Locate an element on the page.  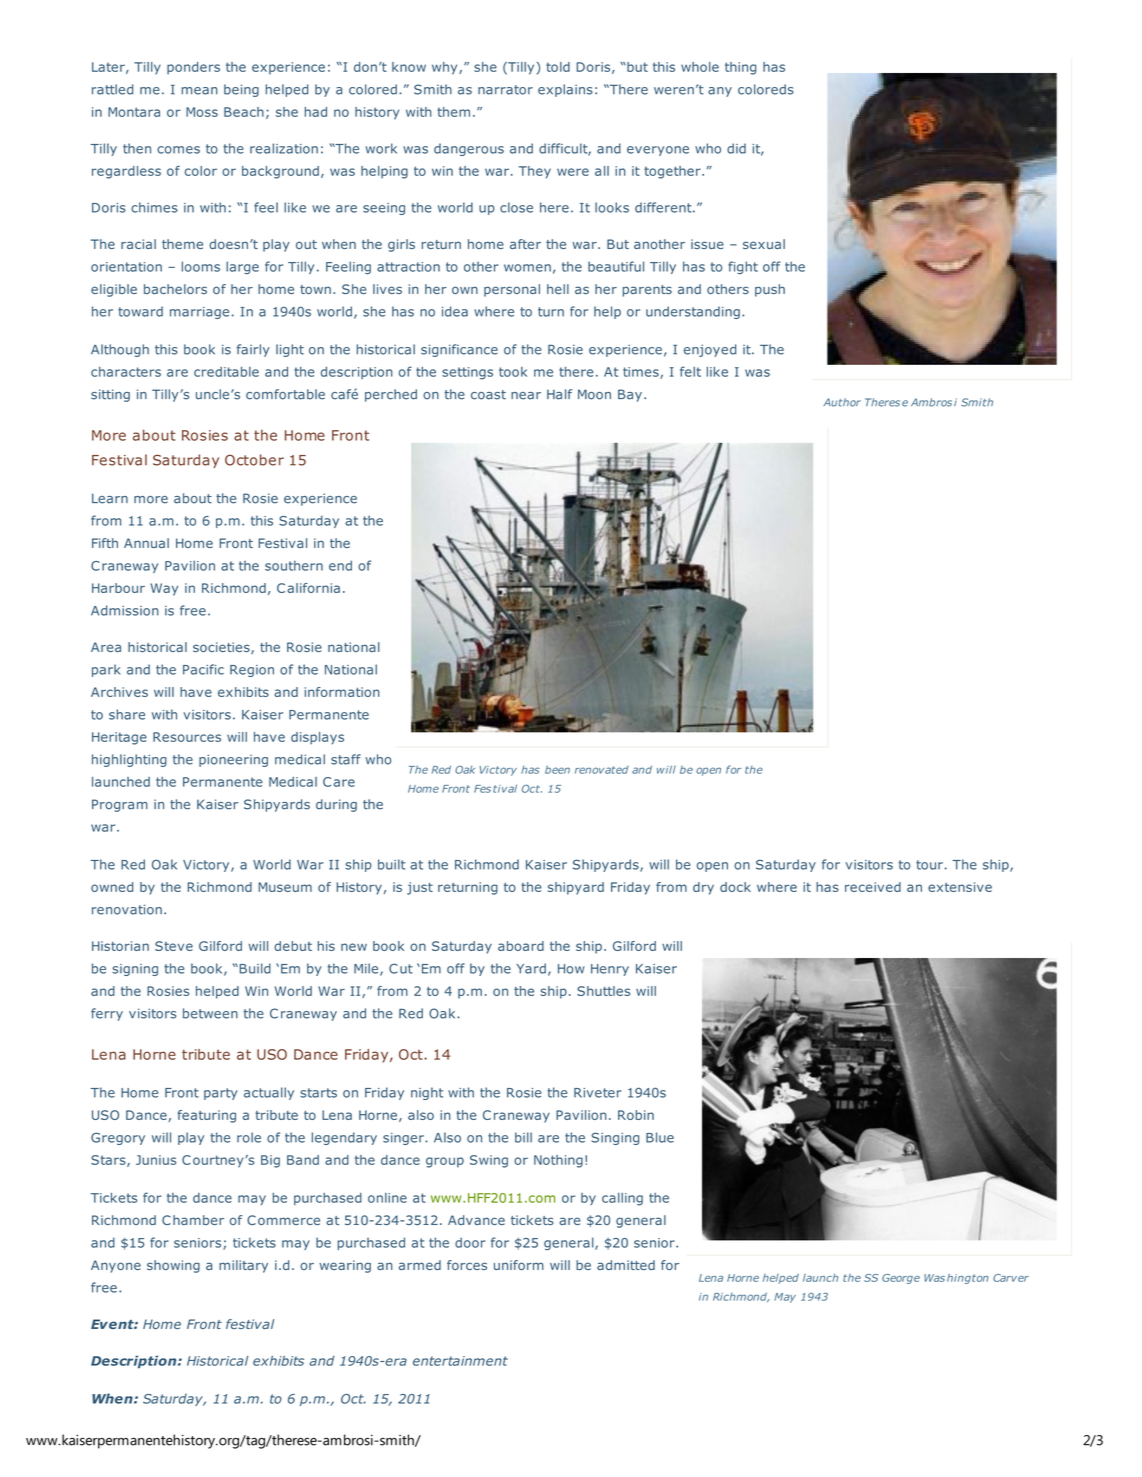
Shuttles is located at coordinates (603, 991).
